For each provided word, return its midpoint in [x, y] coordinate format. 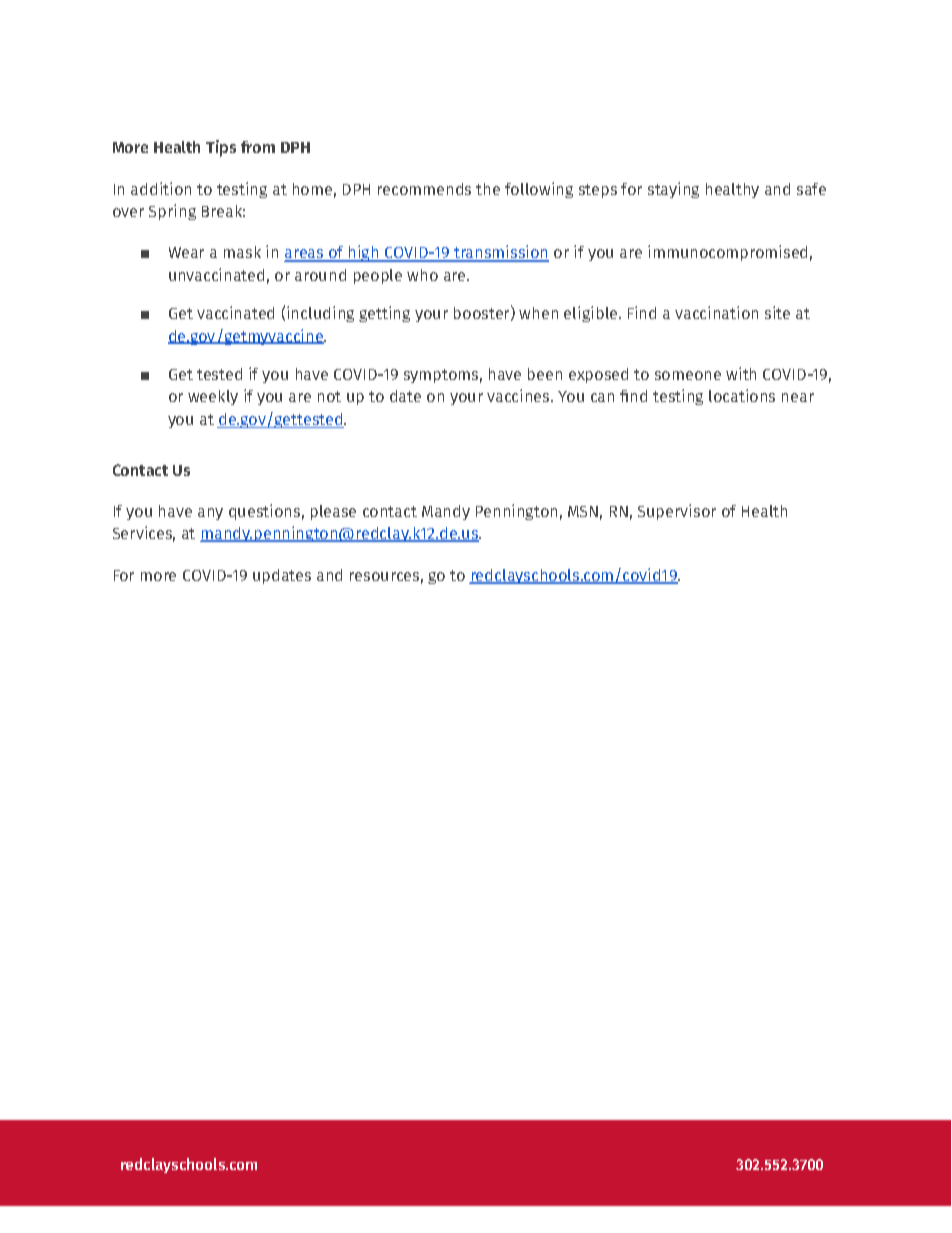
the [488, 189]
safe [811, 189]
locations [742, 395]
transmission [500, 253]
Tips [221, 148]
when [538, 313]
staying [673, 190]
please [333, 512]
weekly [213, 397]
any [210, 514]
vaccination [716, 312]
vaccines [519, 395]
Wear [186, 252]
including [320, 314]
